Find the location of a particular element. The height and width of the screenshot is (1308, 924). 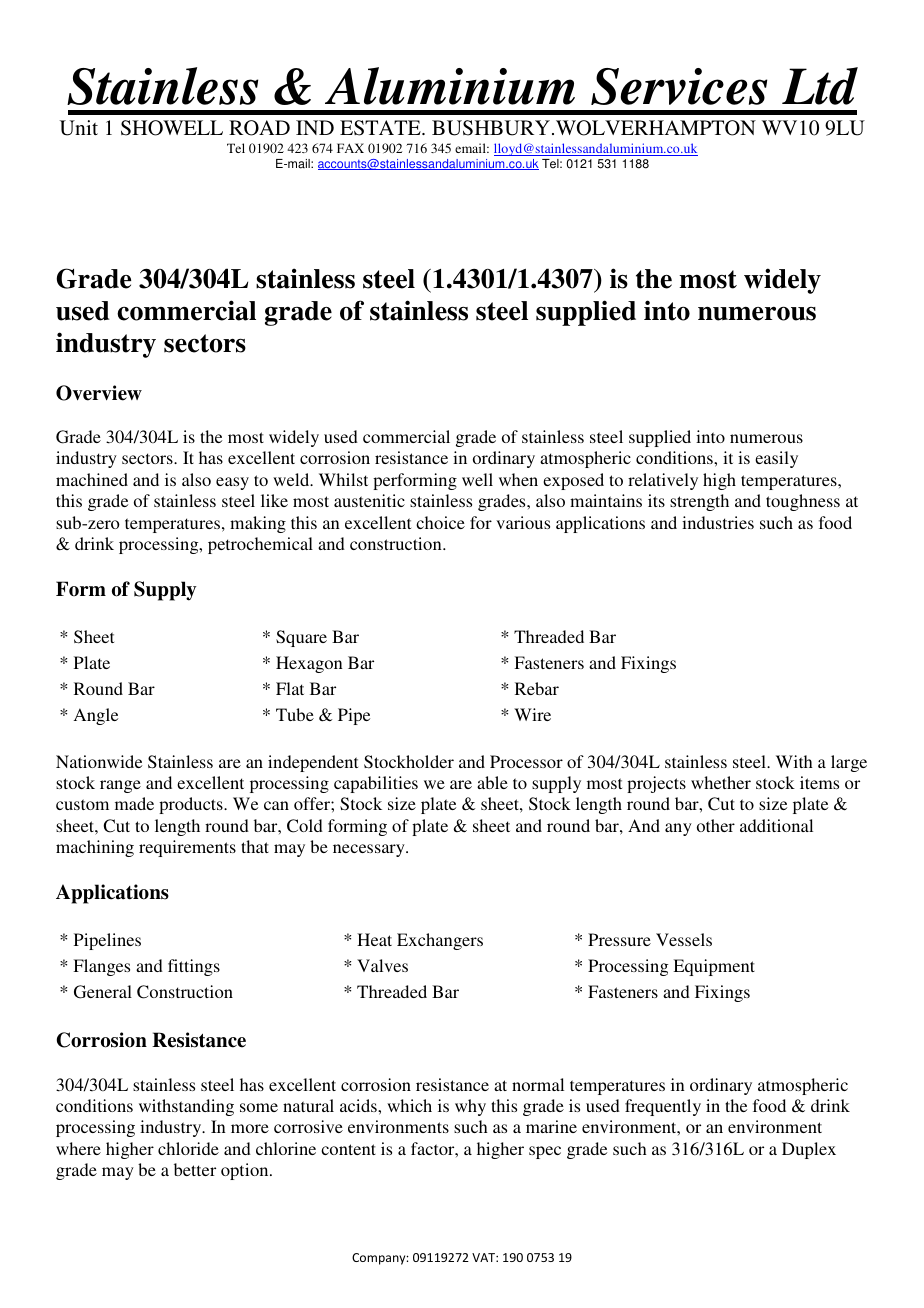

Ltd is located at coordinates (820, 86).
